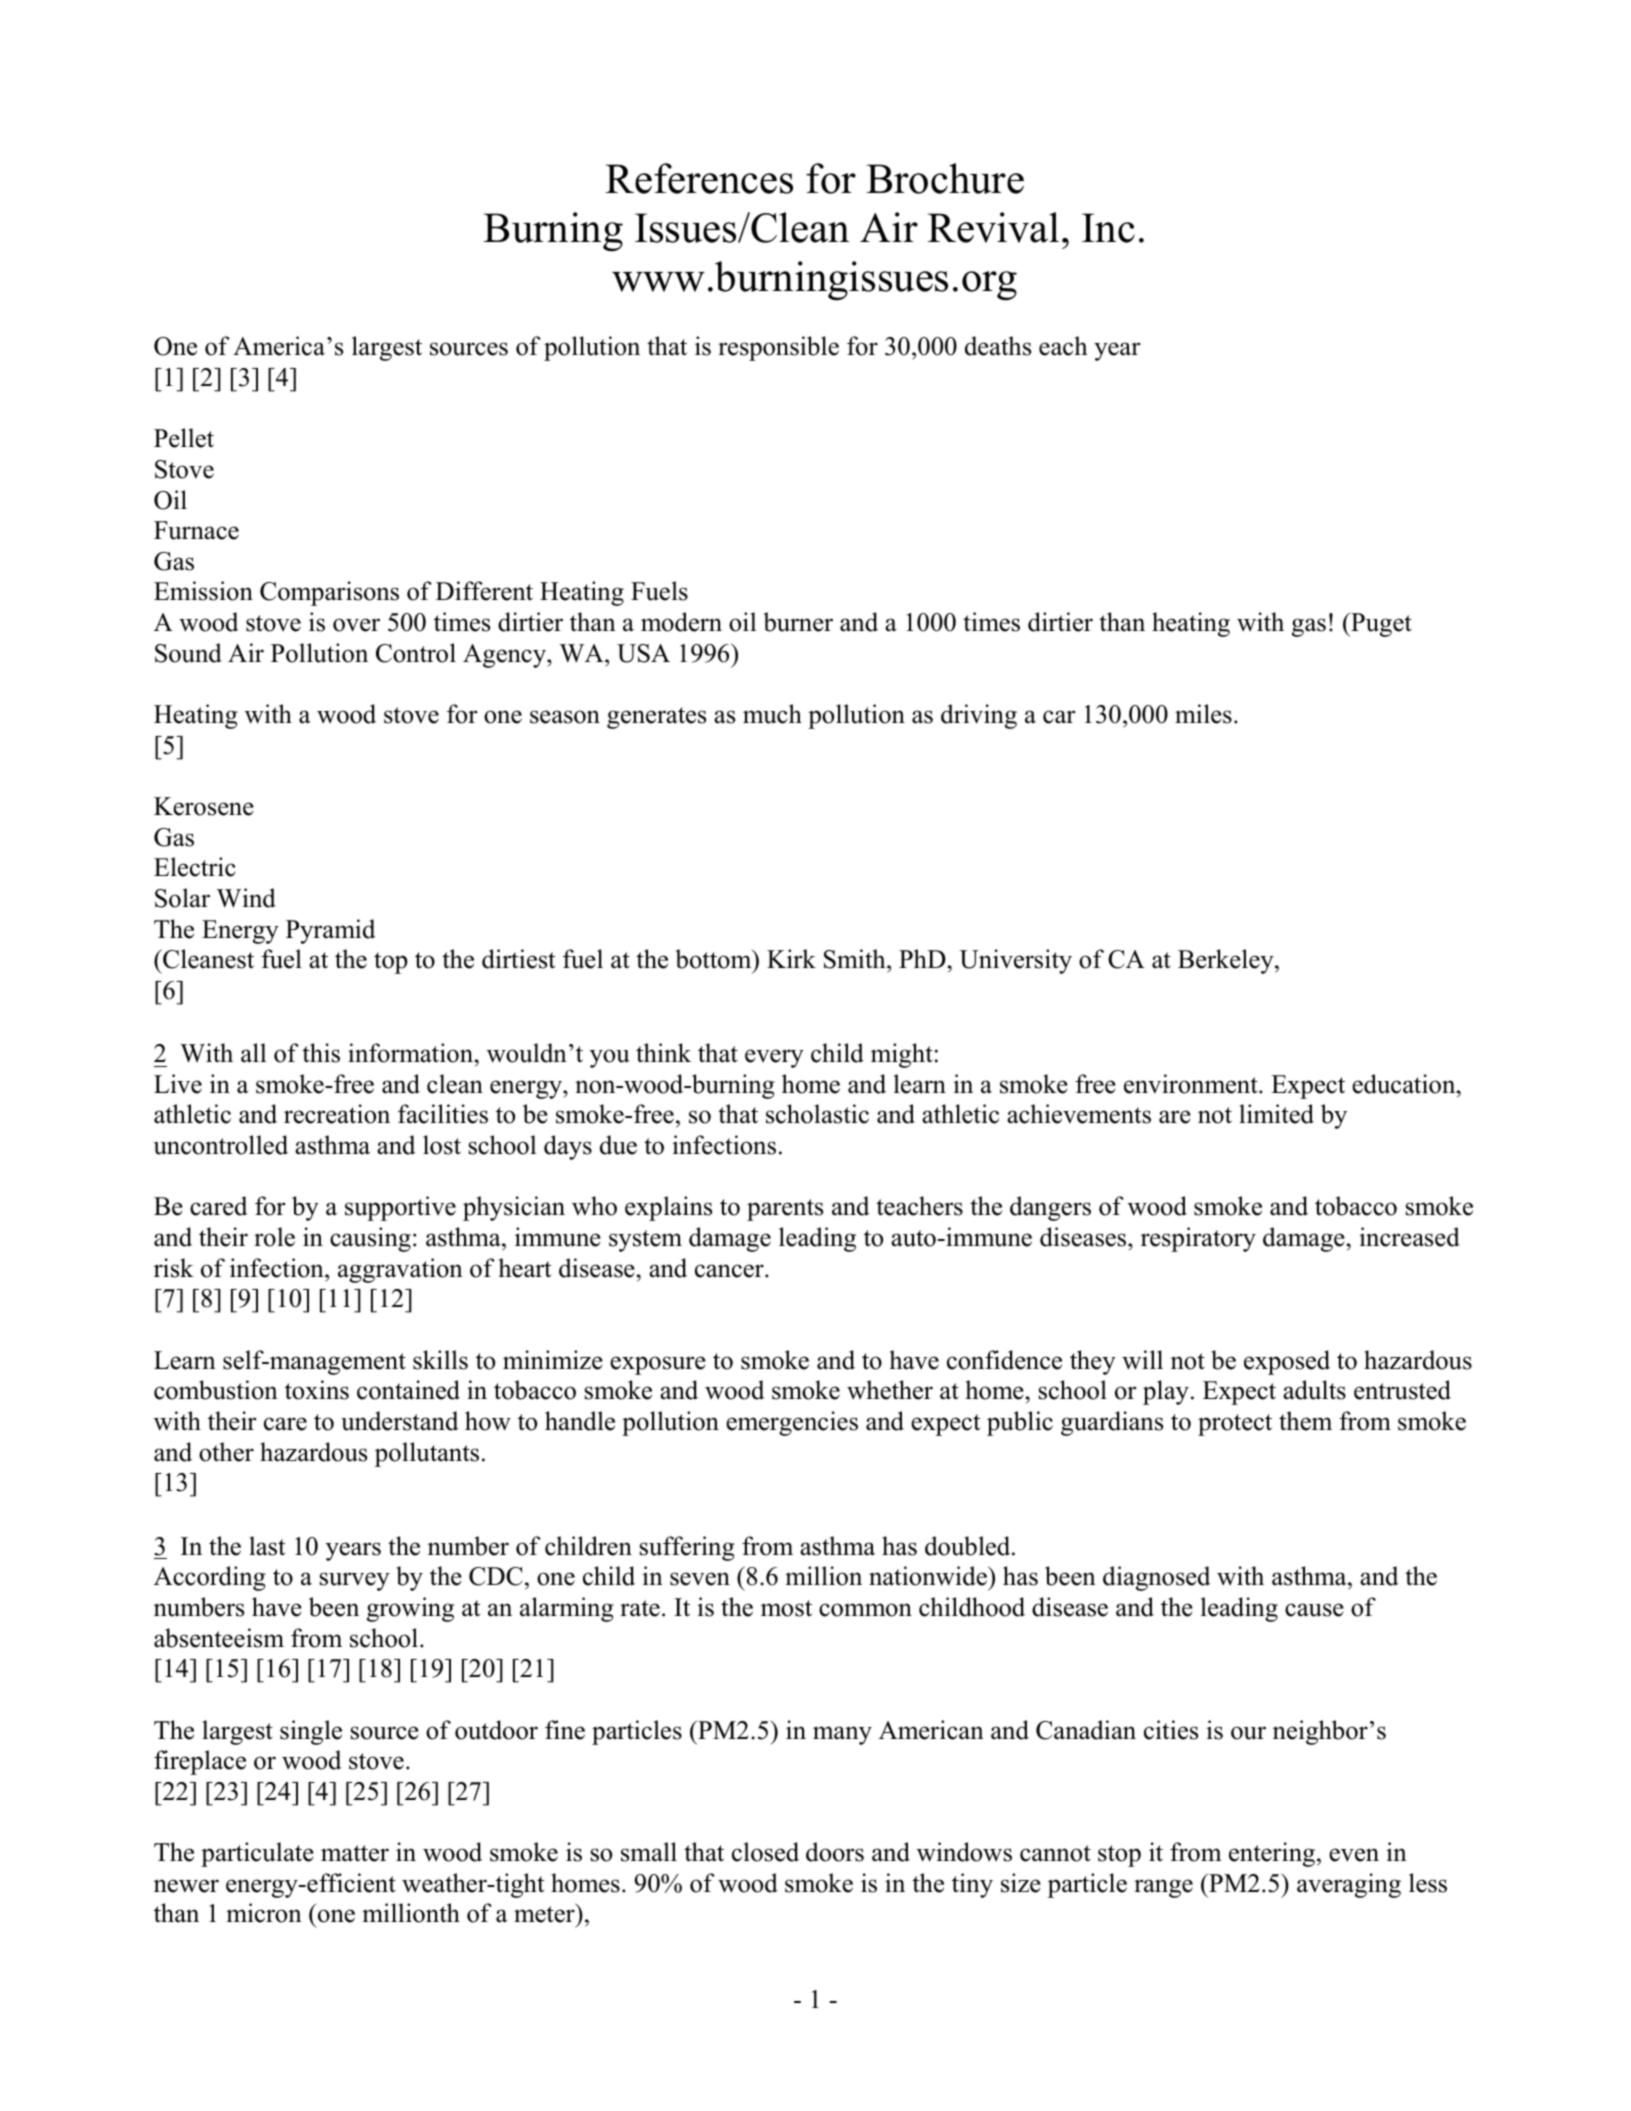  What do you see at coordinates (730, 1271) in the page?
I see `cancer` at bounding box center [730, 1271].
